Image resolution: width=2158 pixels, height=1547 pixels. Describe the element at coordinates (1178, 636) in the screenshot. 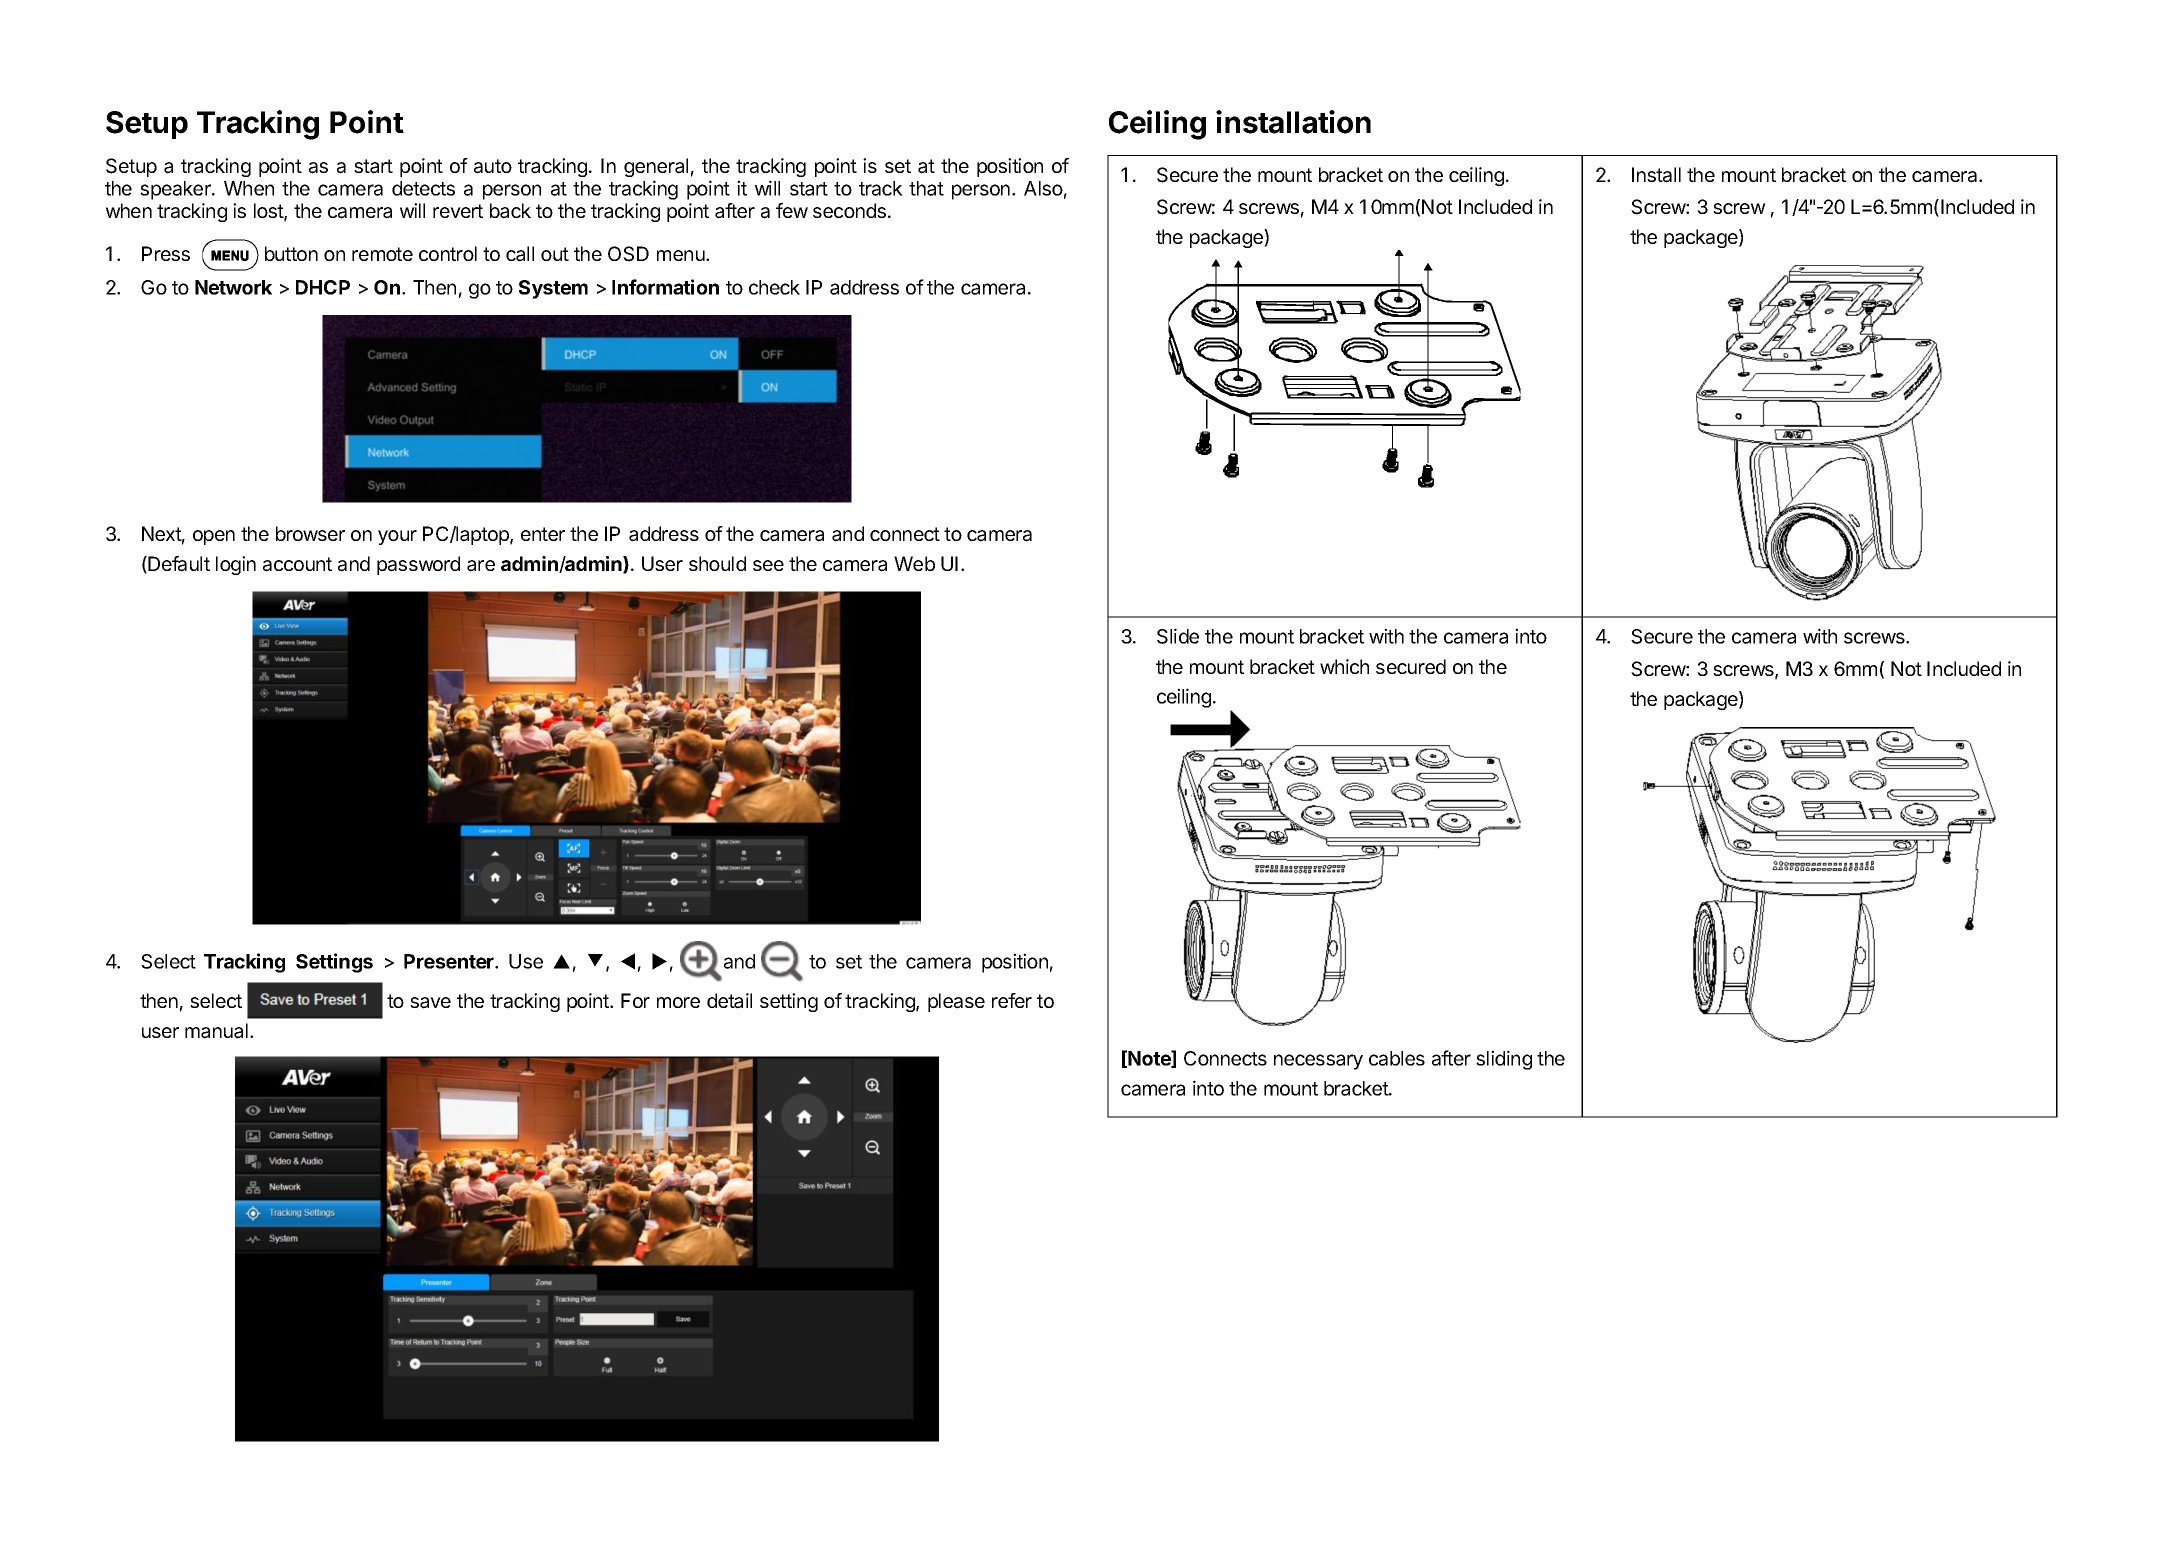

I see `Slide` at that location.
